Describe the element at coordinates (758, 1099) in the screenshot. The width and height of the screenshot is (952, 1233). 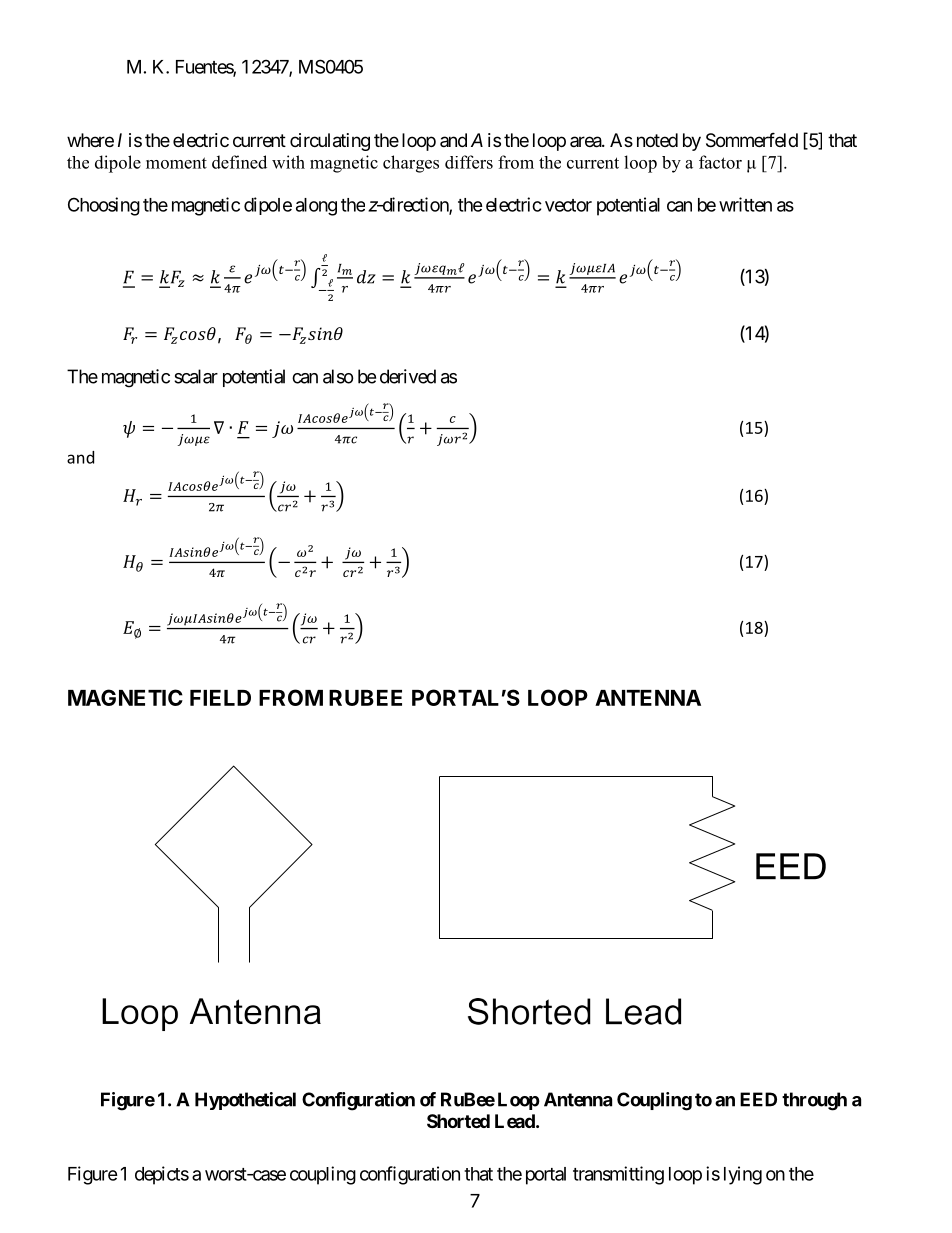
I see `EED` at that location.
